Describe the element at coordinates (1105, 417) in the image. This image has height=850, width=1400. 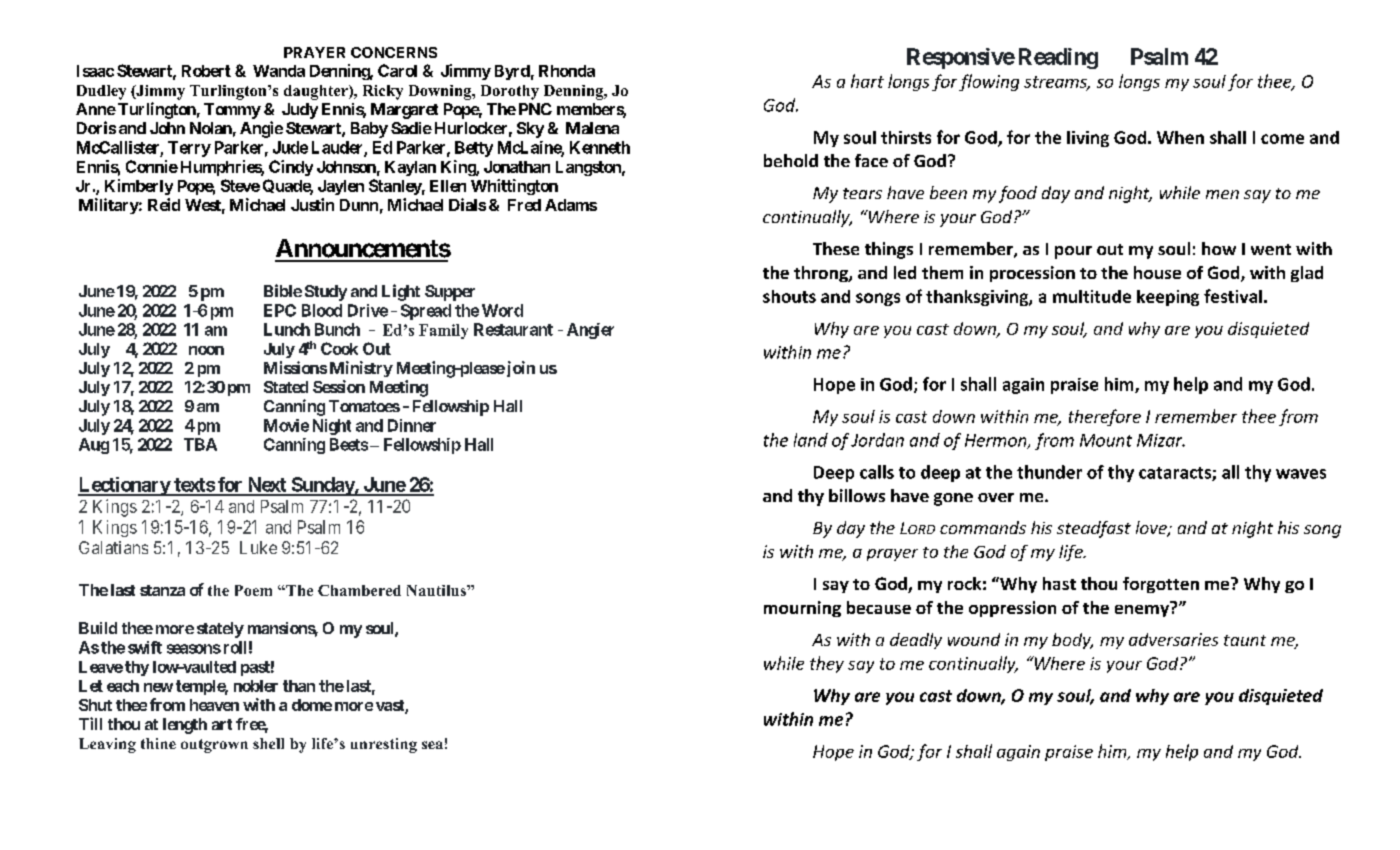
I see `therefore` at that location.
